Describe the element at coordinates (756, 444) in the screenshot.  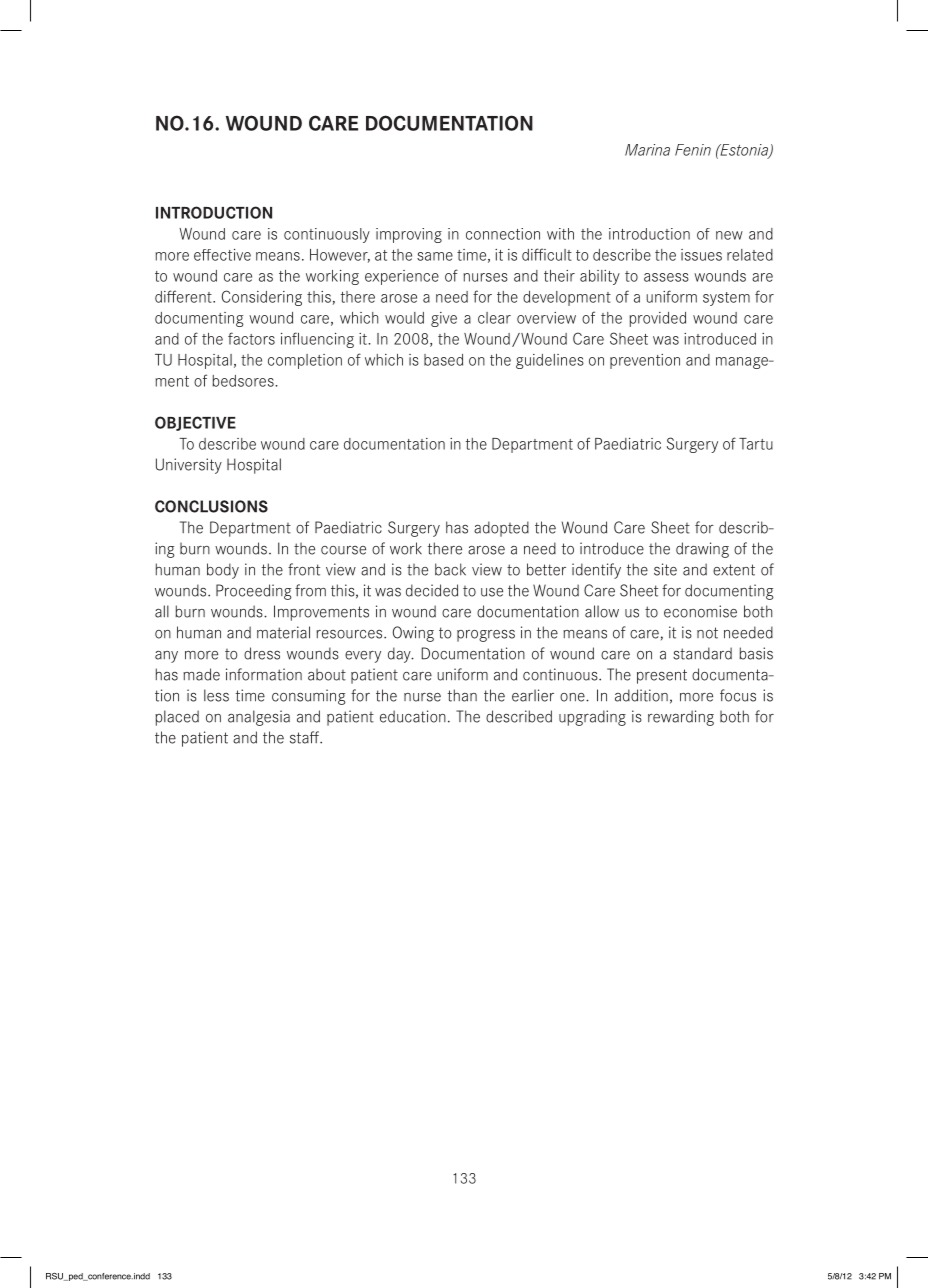
I see `Tartu` at that location.
